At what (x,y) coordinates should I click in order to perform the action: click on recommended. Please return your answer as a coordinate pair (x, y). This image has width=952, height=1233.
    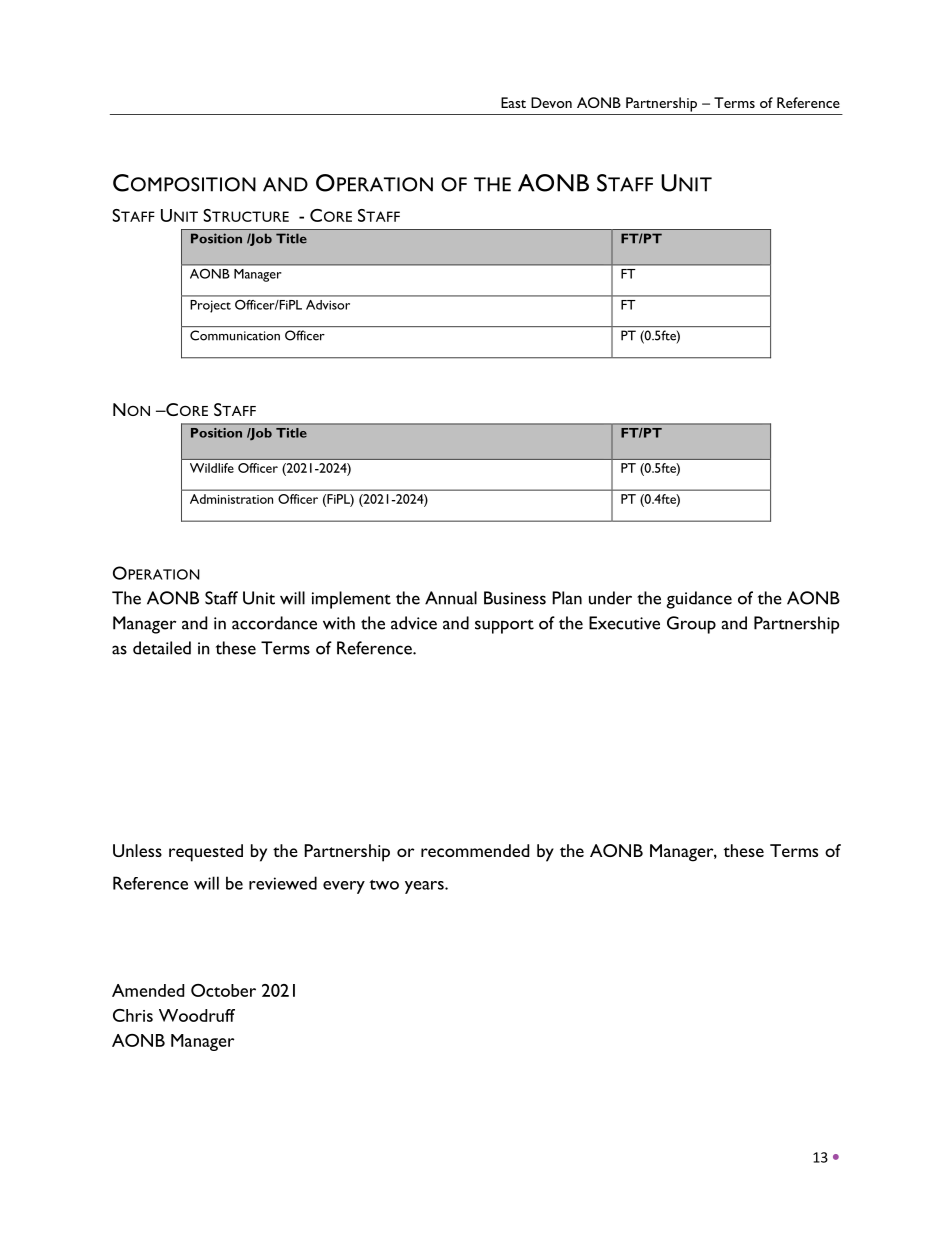
    Looking at the image, I should click on (475, 850).
